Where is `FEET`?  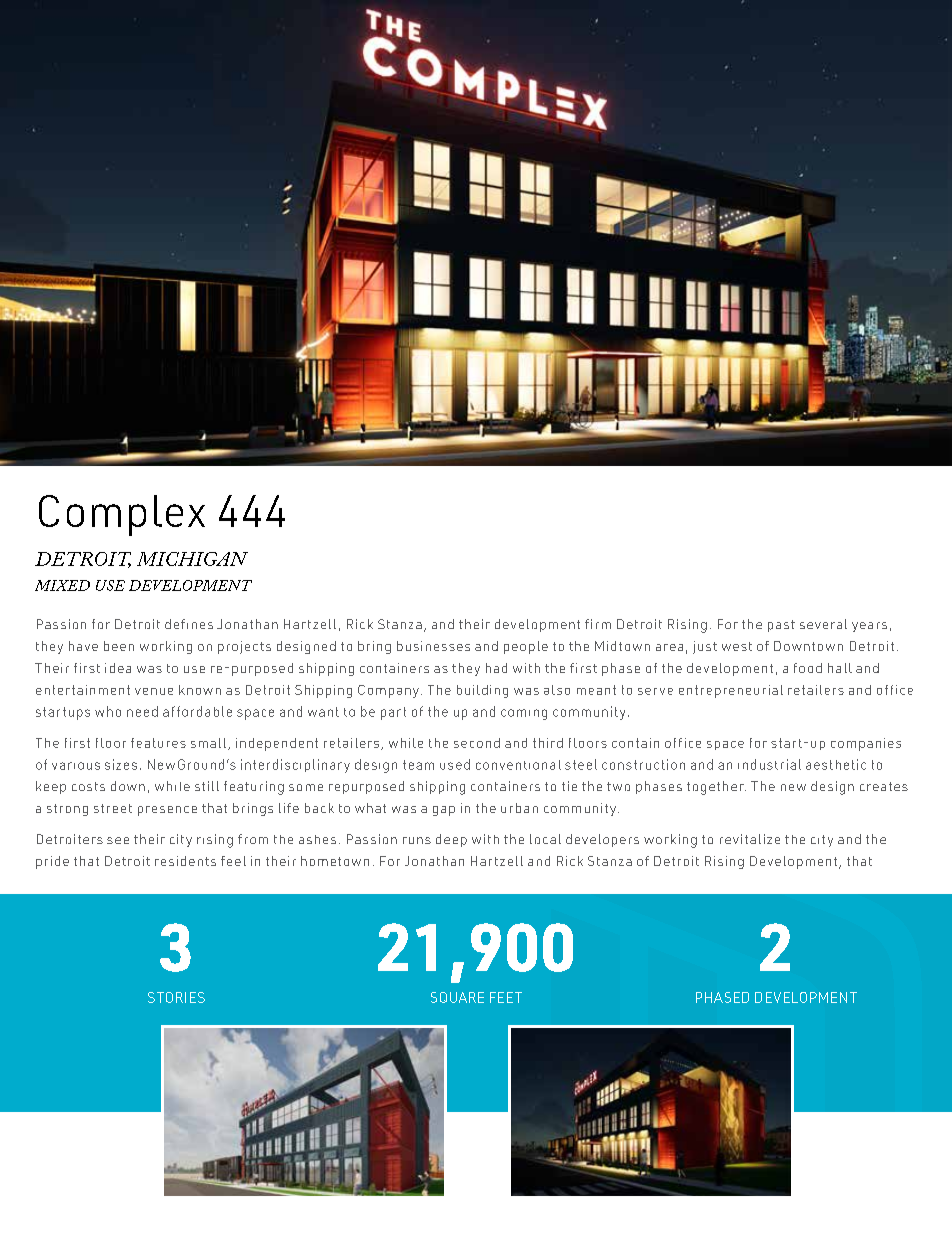
FEET is located at coordinates (506, 997).
